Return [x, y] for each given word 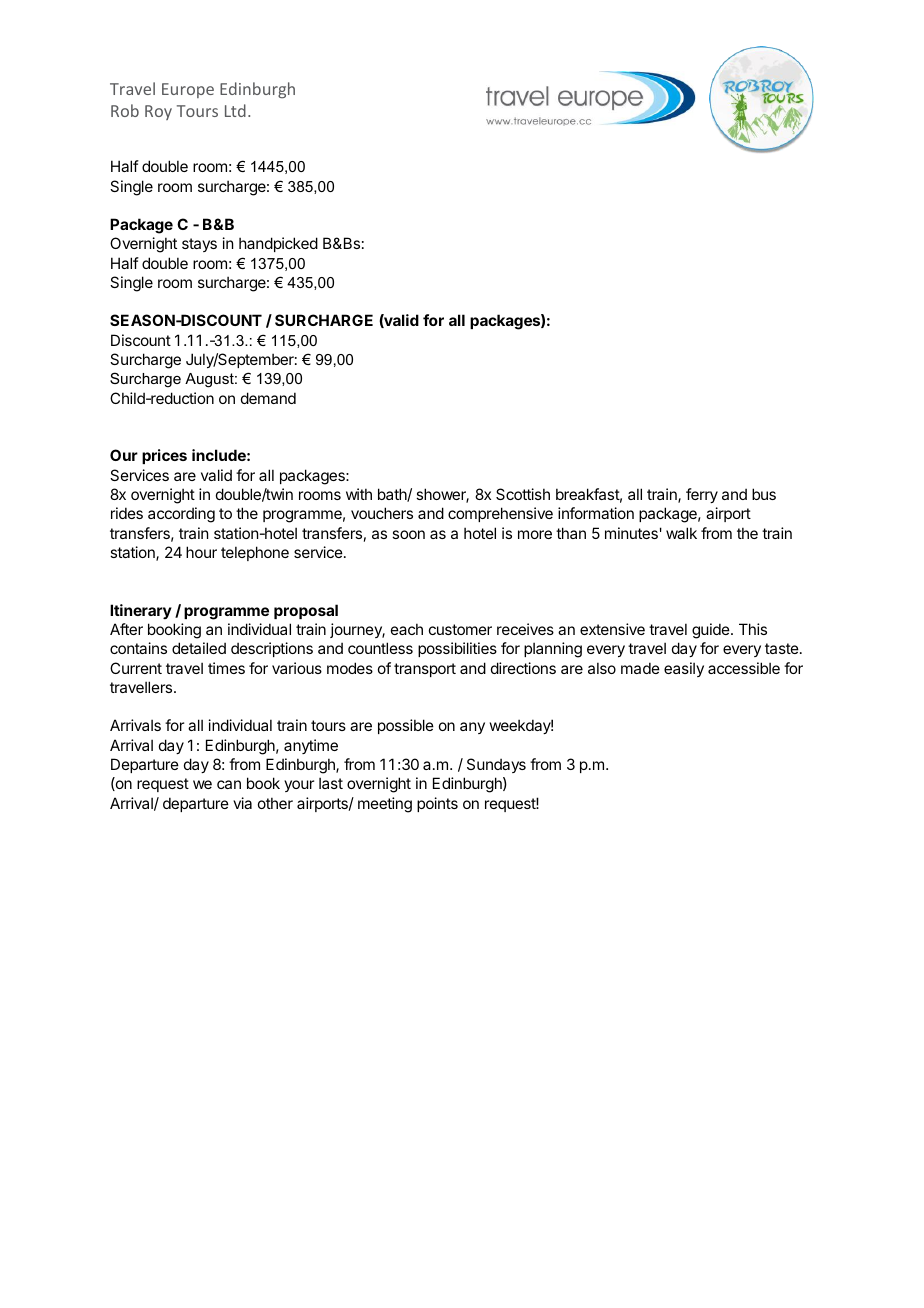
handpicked [278, 244]
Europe [188, 90]
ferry [702, 495]
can [229, 784]
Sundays [496, 765]
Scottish [523, 494]
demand [268, 398]
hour [201, 552]
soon [408, 534]
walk [681, 533]
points [437, 804]
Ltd [235, 110]
